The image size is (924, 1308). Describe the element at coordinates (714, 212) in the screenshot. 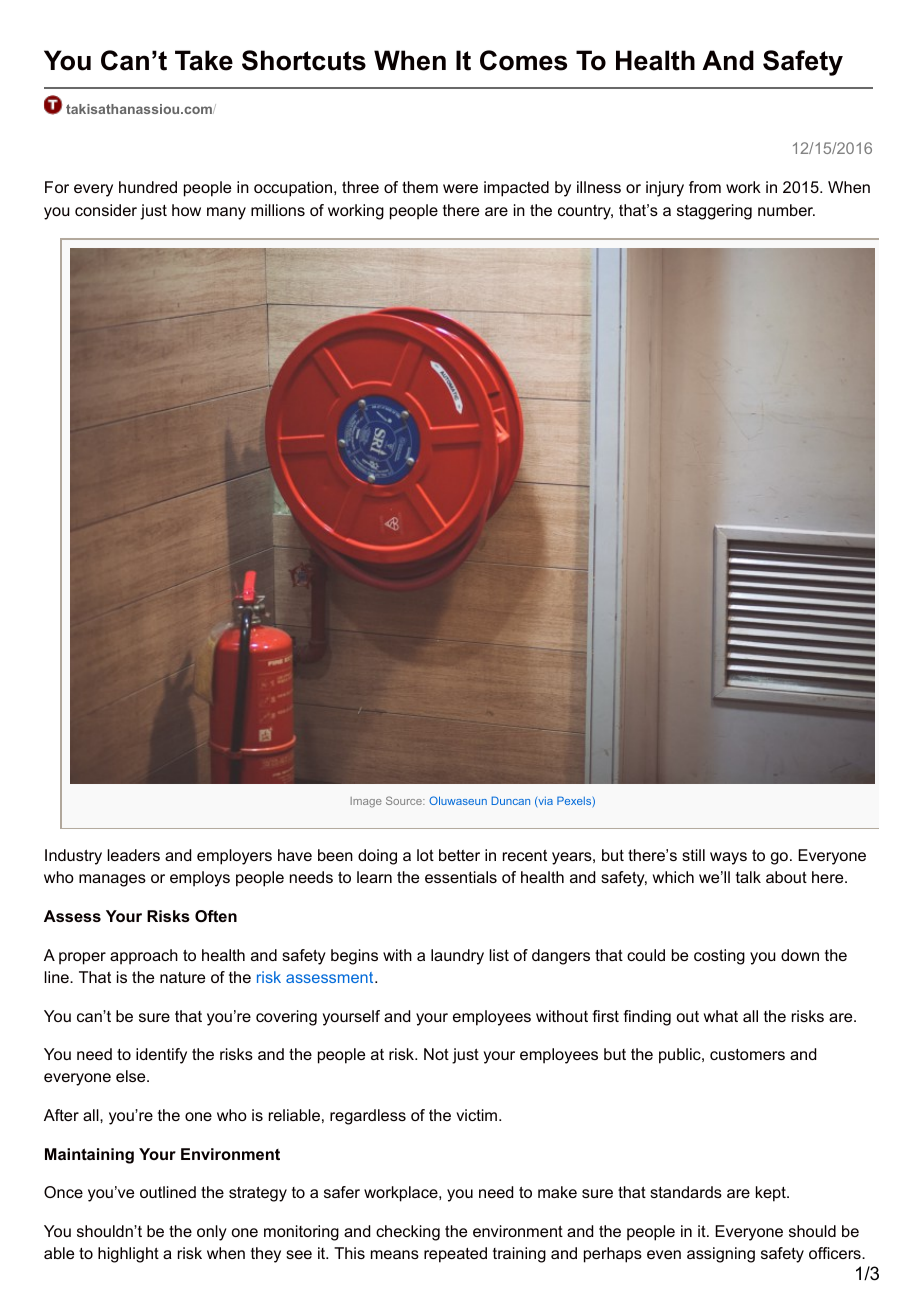

I see `staggering` at that location.
